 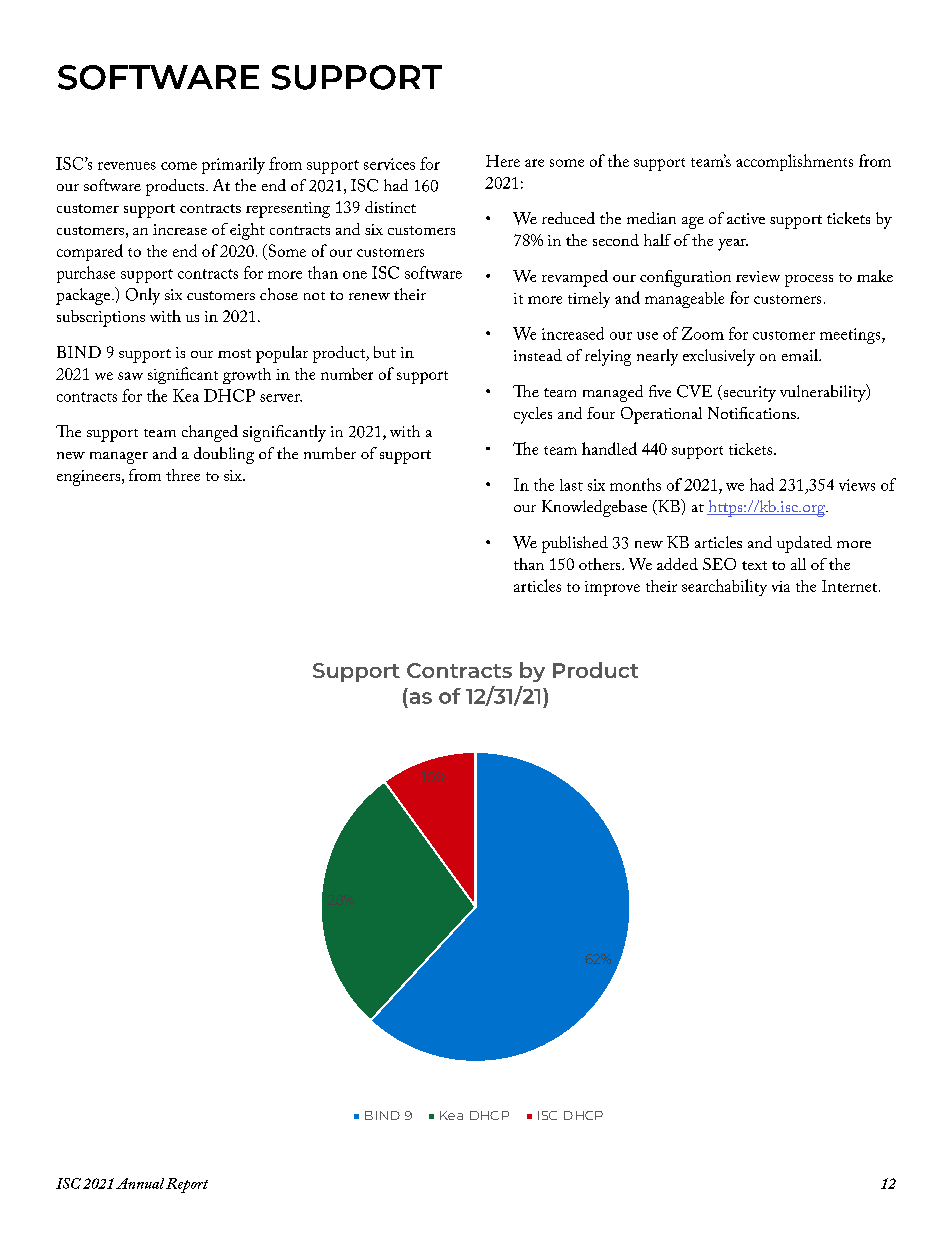 What do you see at coordinates (781, 586) in the page?
I see `via` at bounding box center [781, 586].
